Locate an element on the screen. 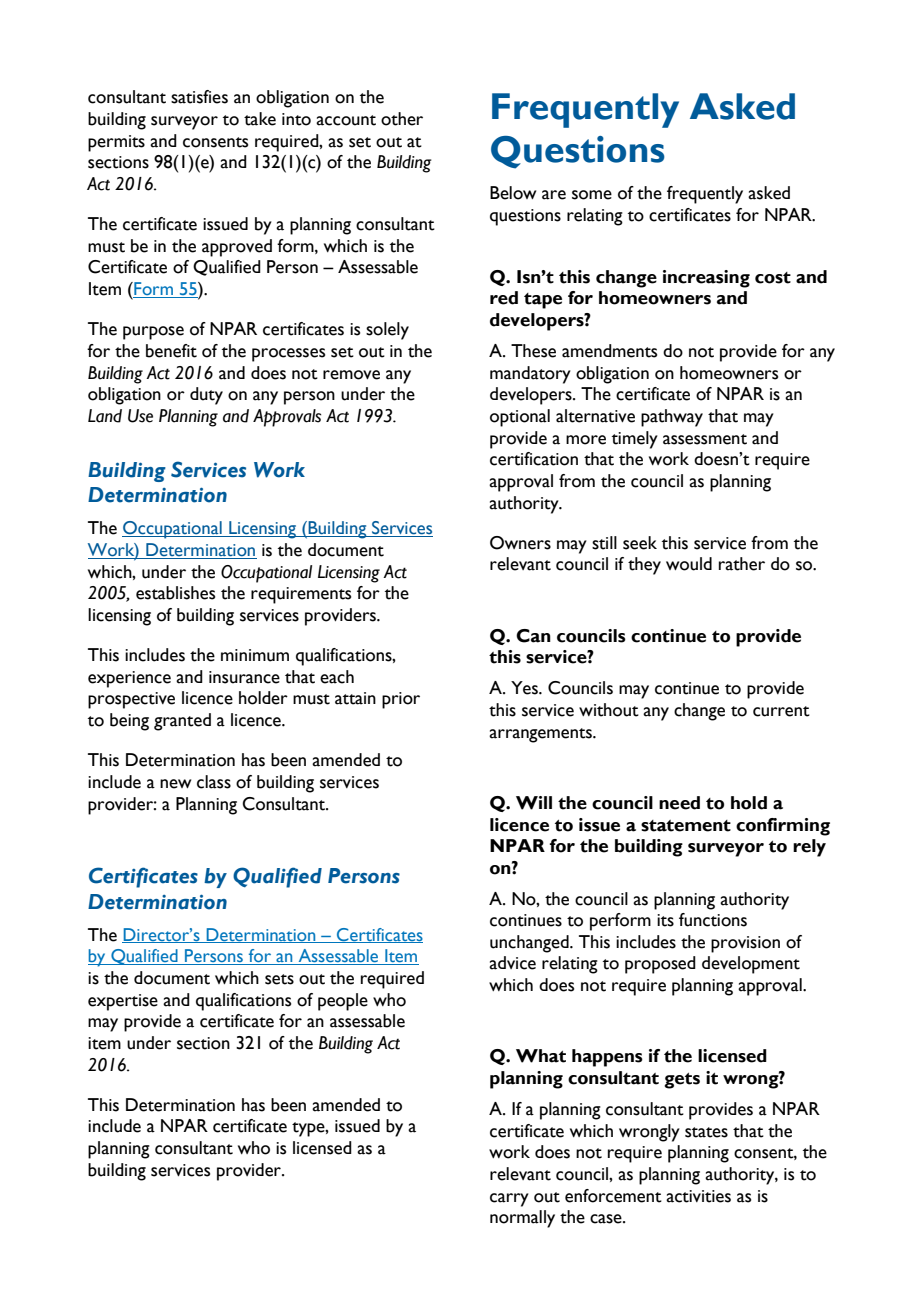  new is located at coordinates (175, 784).
